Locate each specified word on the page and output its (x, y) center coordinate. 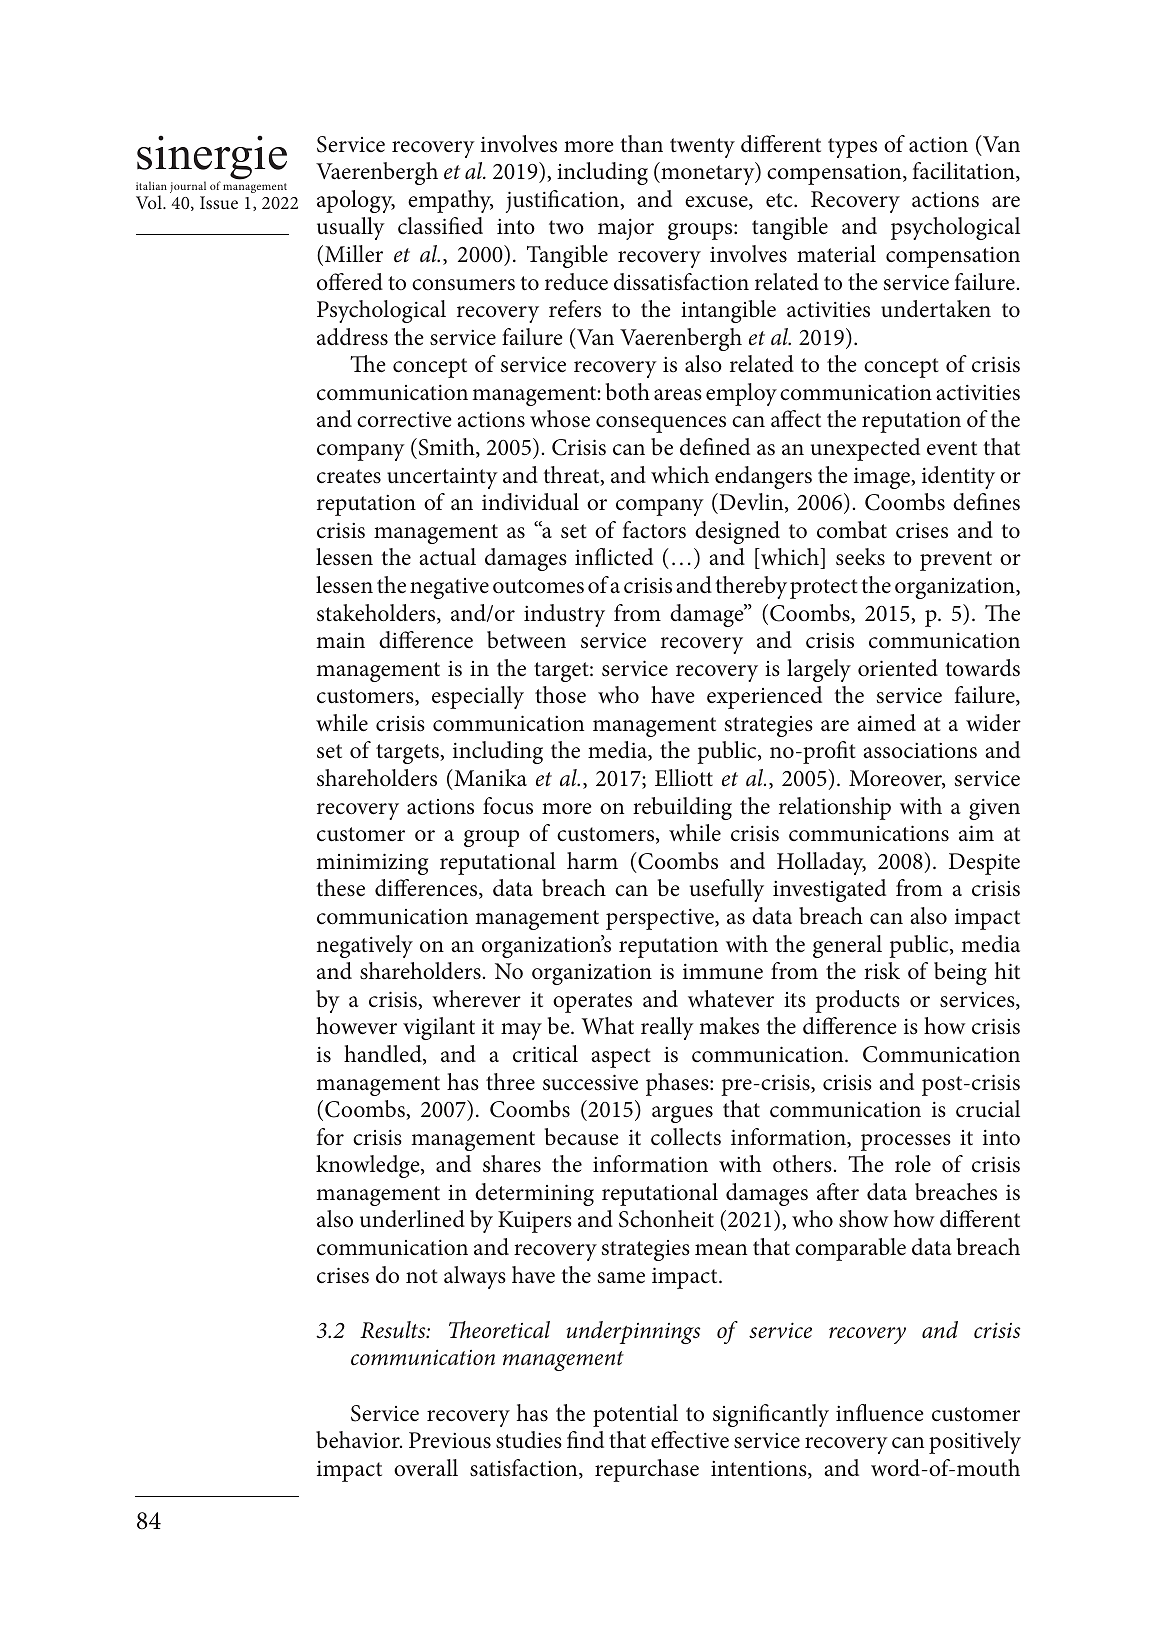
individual (530, 502)
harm (592, 860)
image (883, 478)
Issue (219, 202)
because (582, 1137)
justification (563, 201)
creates (349, 476)
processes (906, 1142)
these (340, 888)
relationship (835, 808)
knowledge (369, 1166)
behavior (359, 1440)
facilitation (965, 172)
